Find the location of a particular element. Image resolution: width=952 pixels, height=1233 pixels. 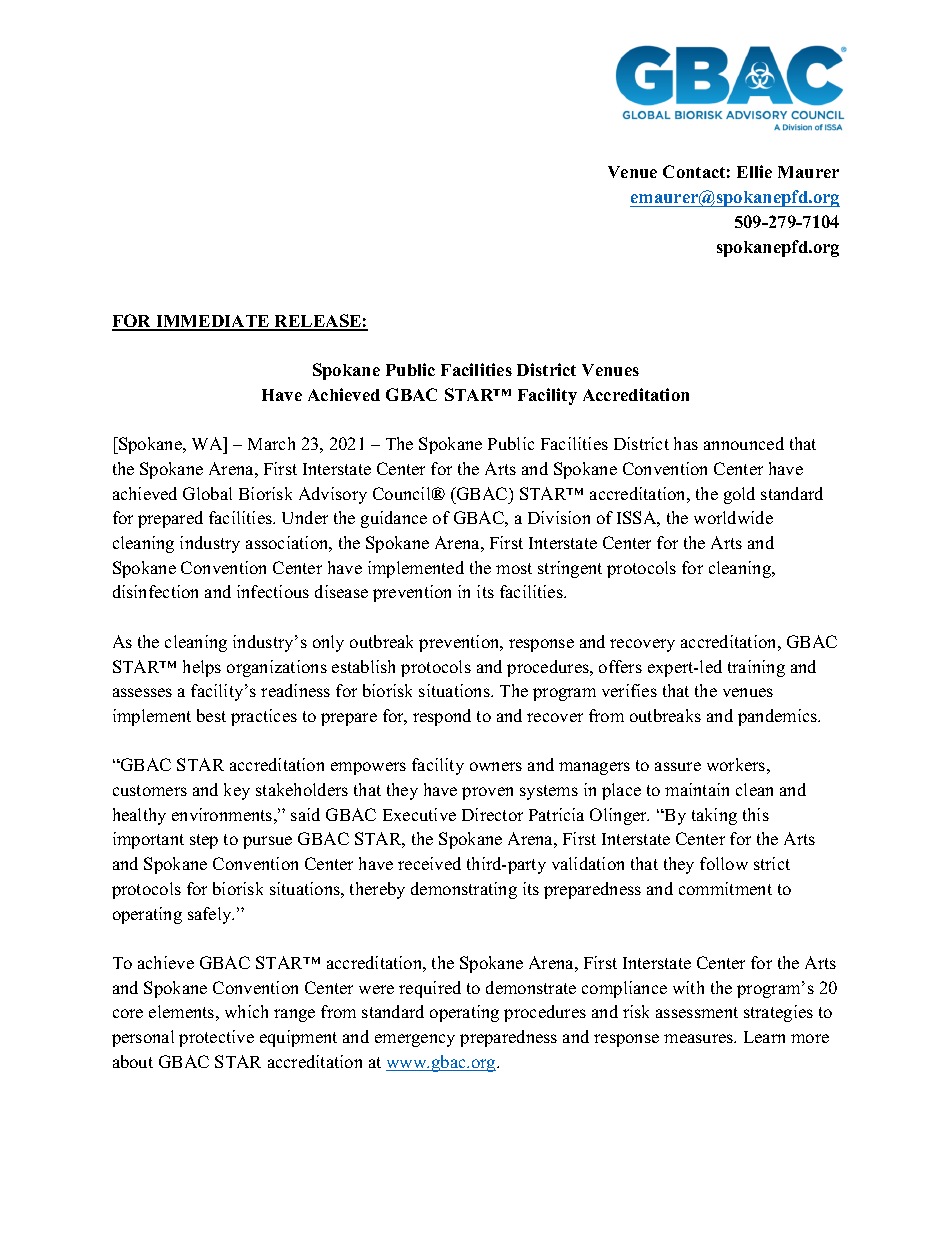

Director is located at coordinates (492, 814).
